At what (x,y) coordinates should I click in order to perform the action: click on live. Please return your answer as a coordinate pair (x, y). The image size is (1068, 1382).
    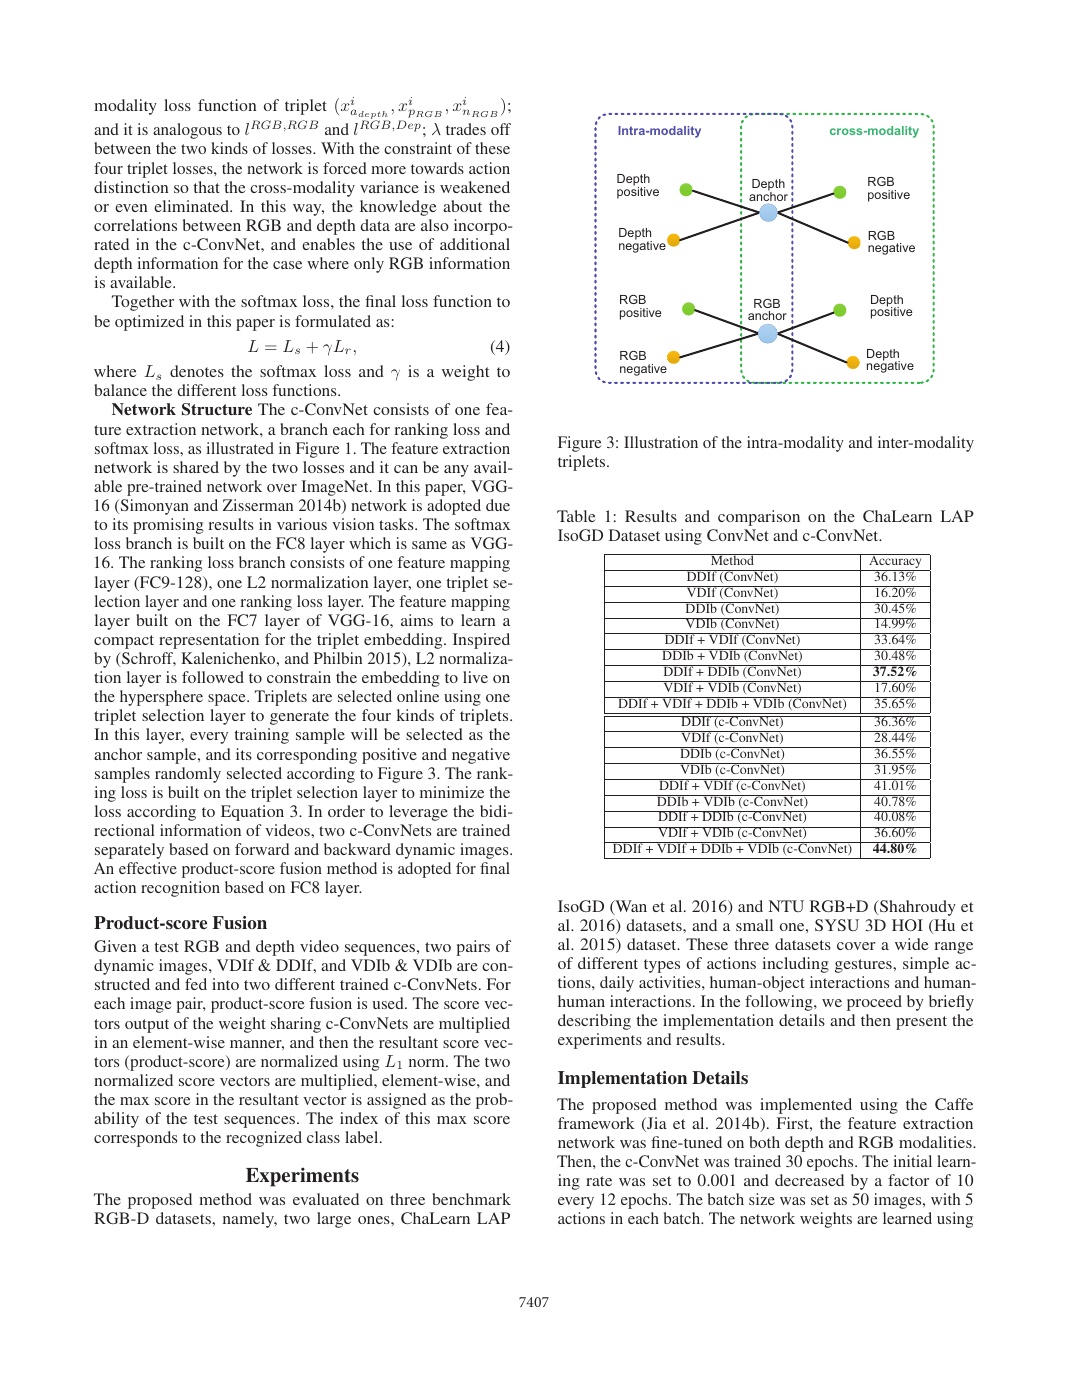
    Looking at the image, I should click on (475, 677).
